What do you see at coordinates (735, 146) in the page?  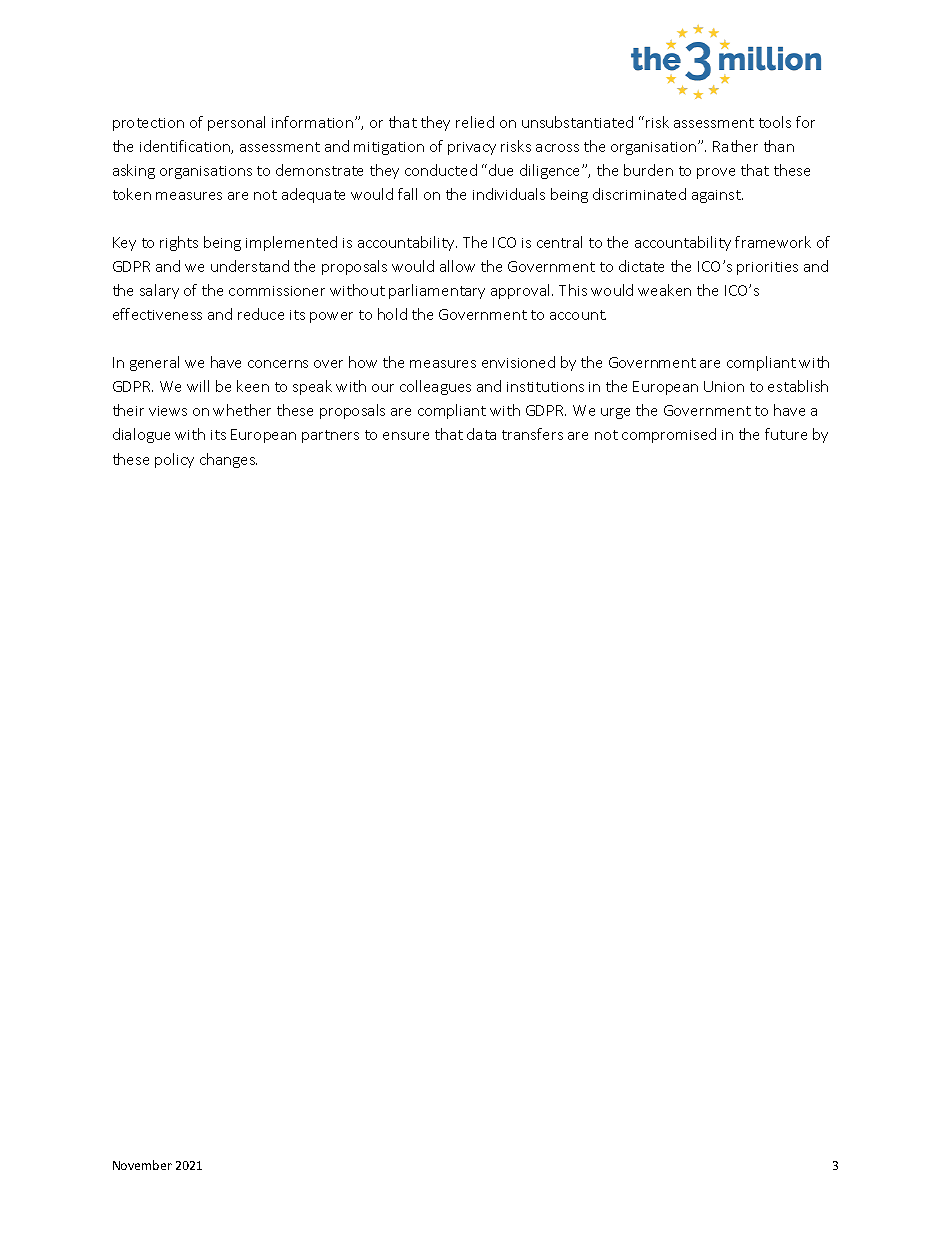 I see `Rather` at bounding box center [735, 146].
